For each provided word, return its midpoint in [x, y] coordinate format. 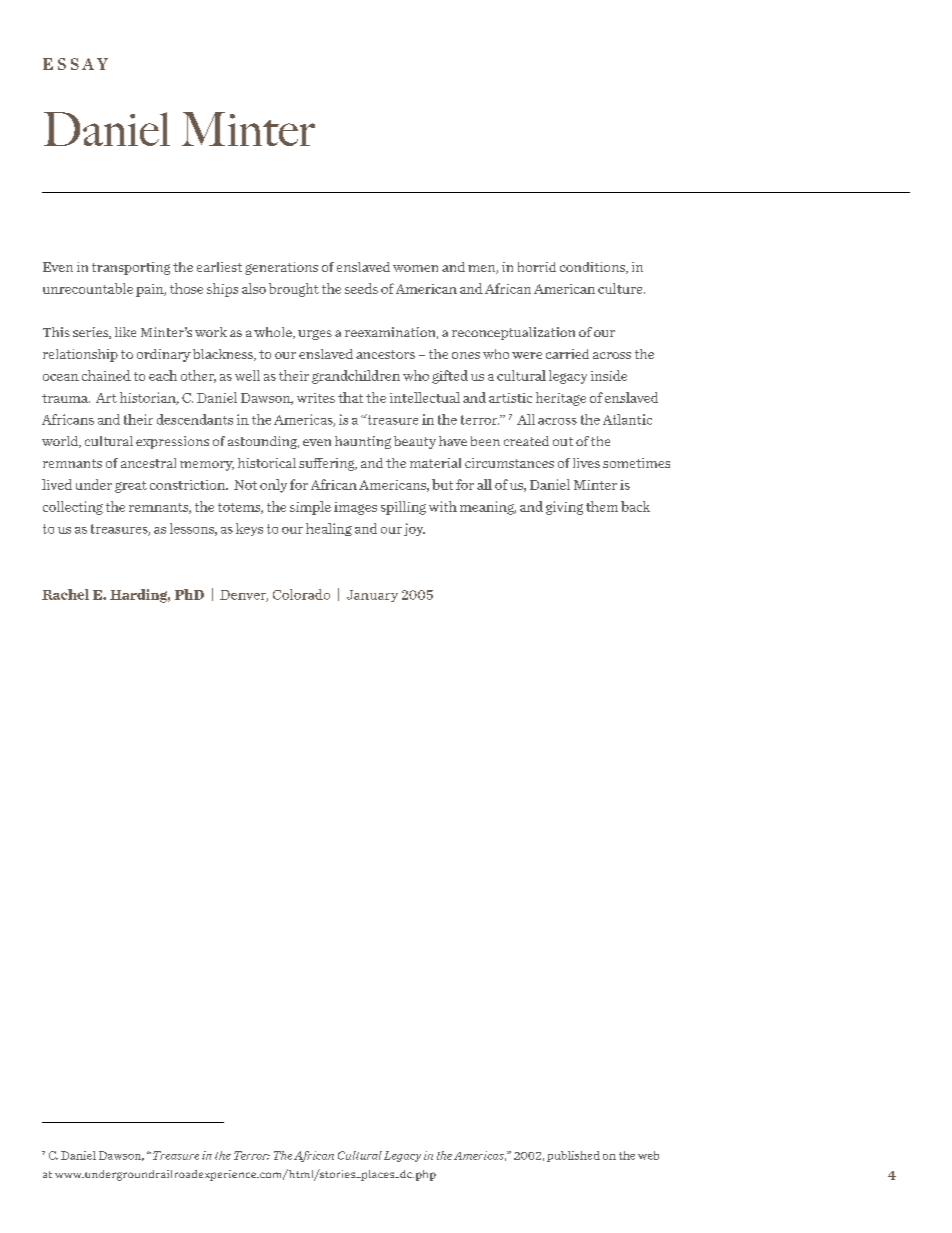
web [648, 1155]
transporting [131, 268]
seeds [361, 288]
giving [564, 508]
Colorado [301, 594]
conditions [593, 268]
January [372, 596]
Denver [244, 596]
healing [329, 529]
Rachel [65, 594]
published [573, 1156]
